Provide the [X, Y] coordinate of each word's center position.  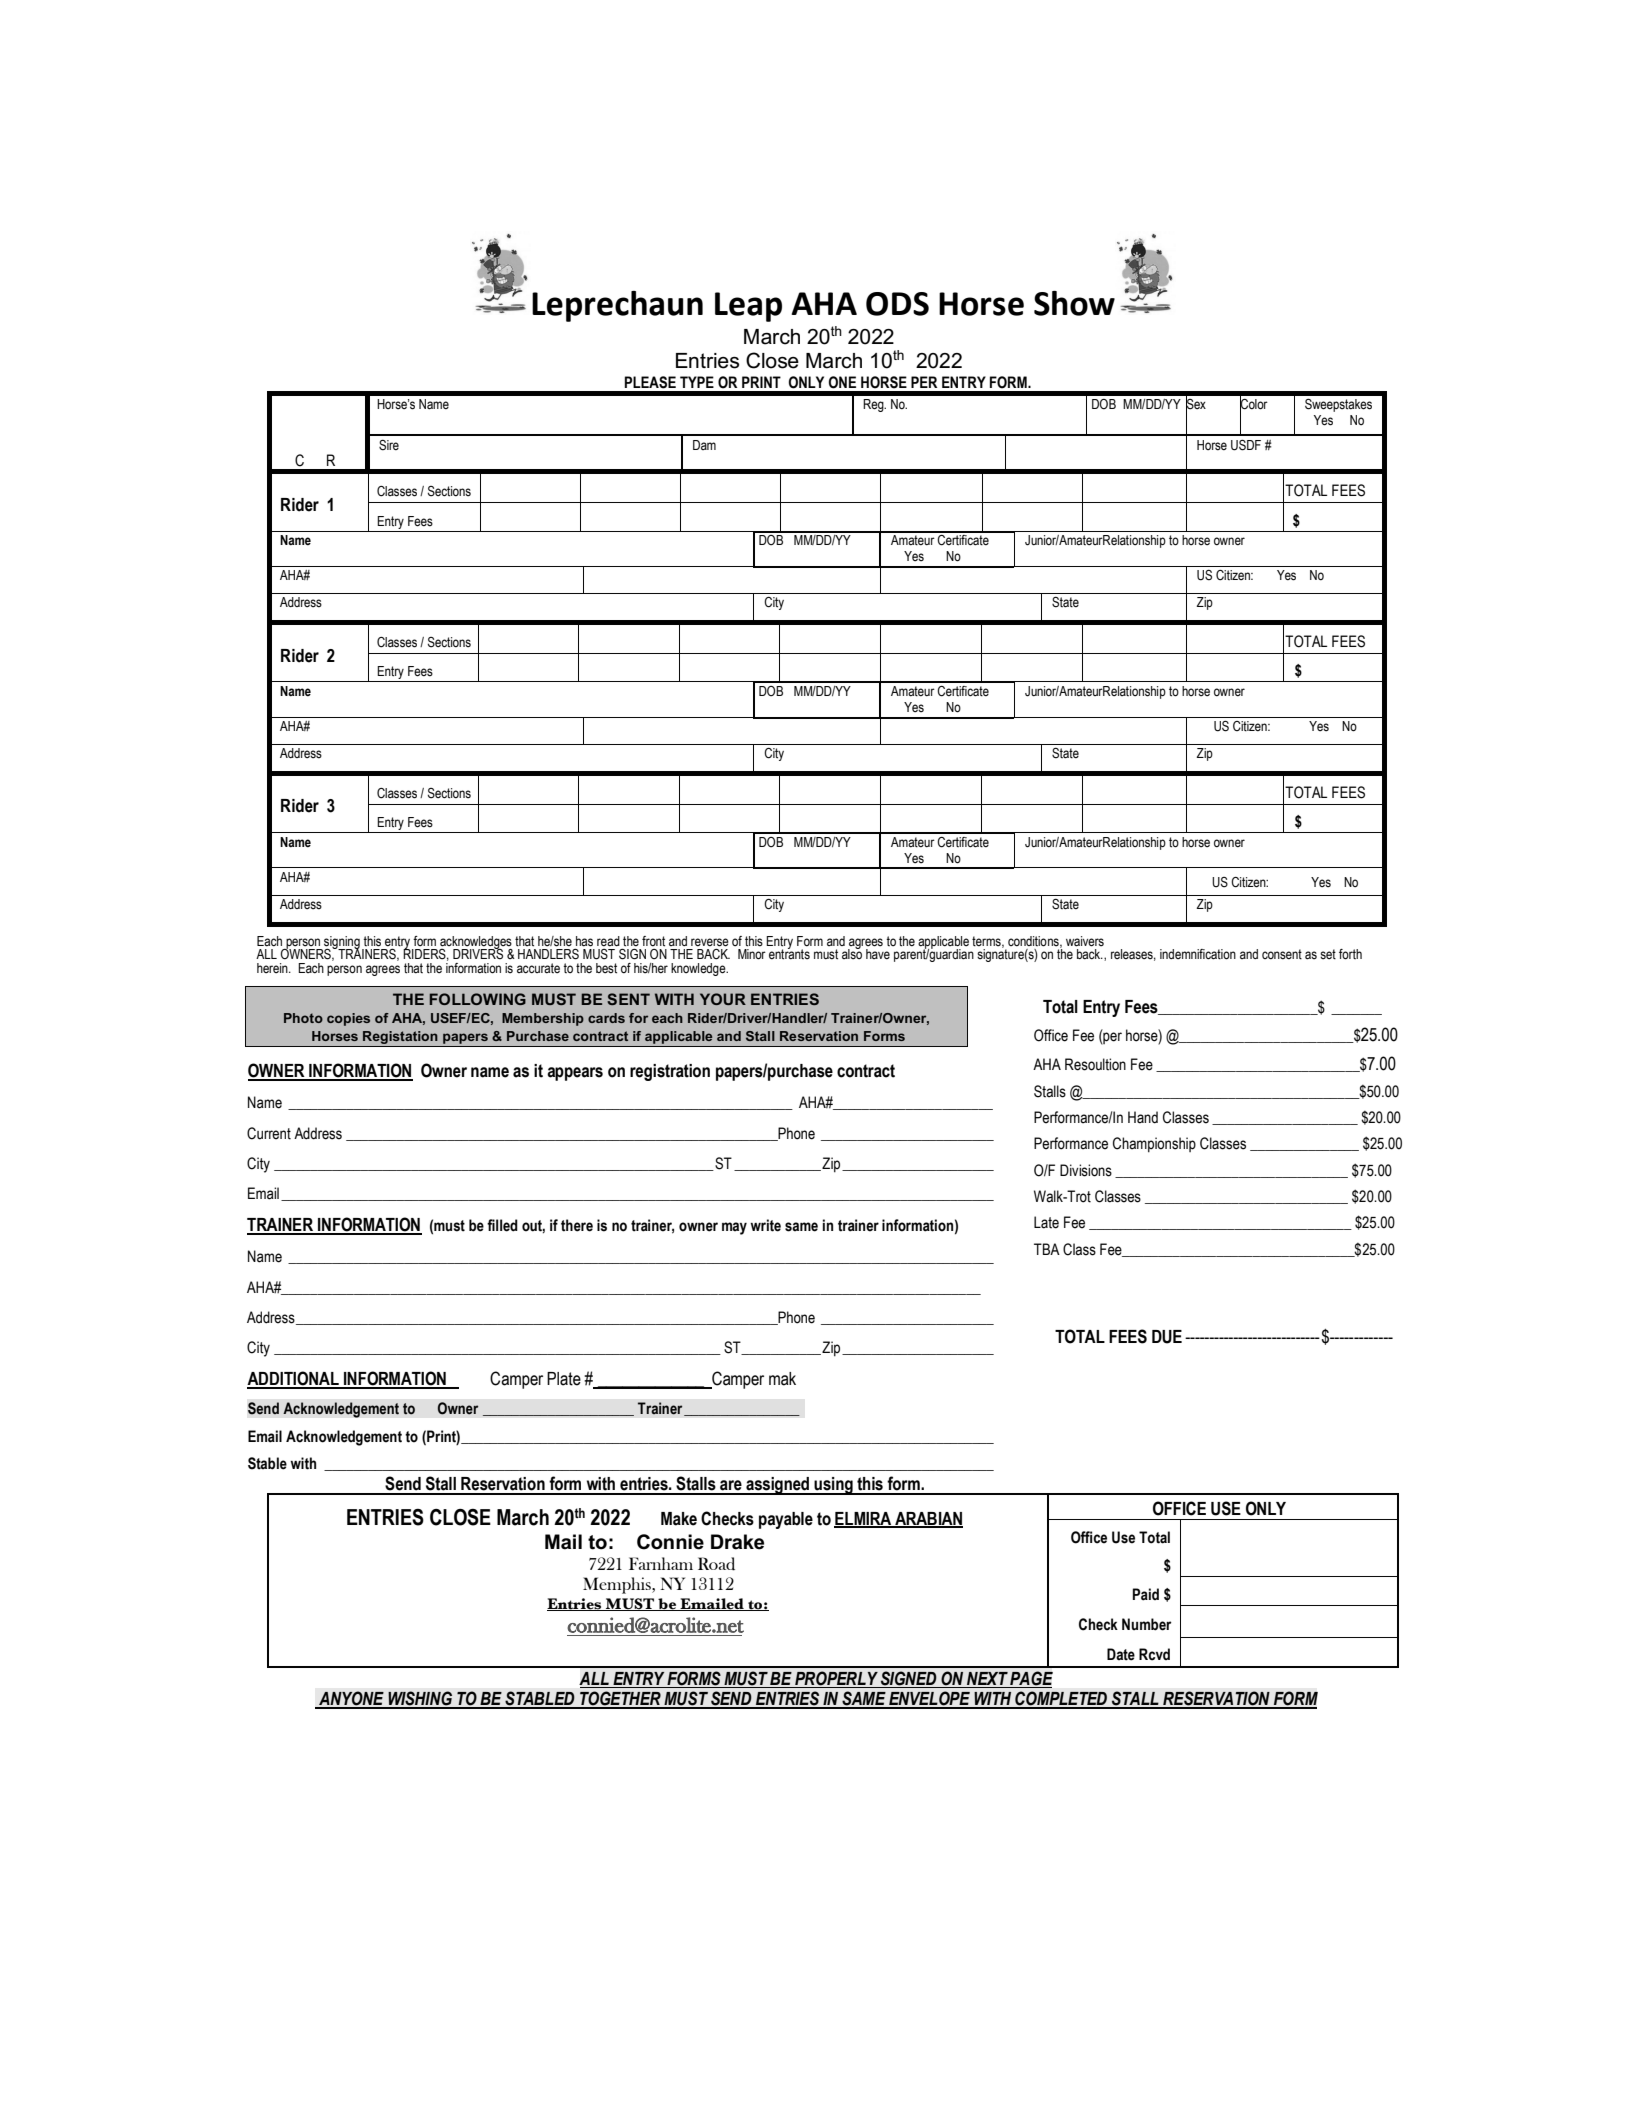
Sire [389, 445]
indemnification [1198, 954]
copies [348, 1019]
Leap [748, 307]
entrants [789, 953]
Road [716, 1564]
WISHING [421, 1699]
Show [1074, 303]
